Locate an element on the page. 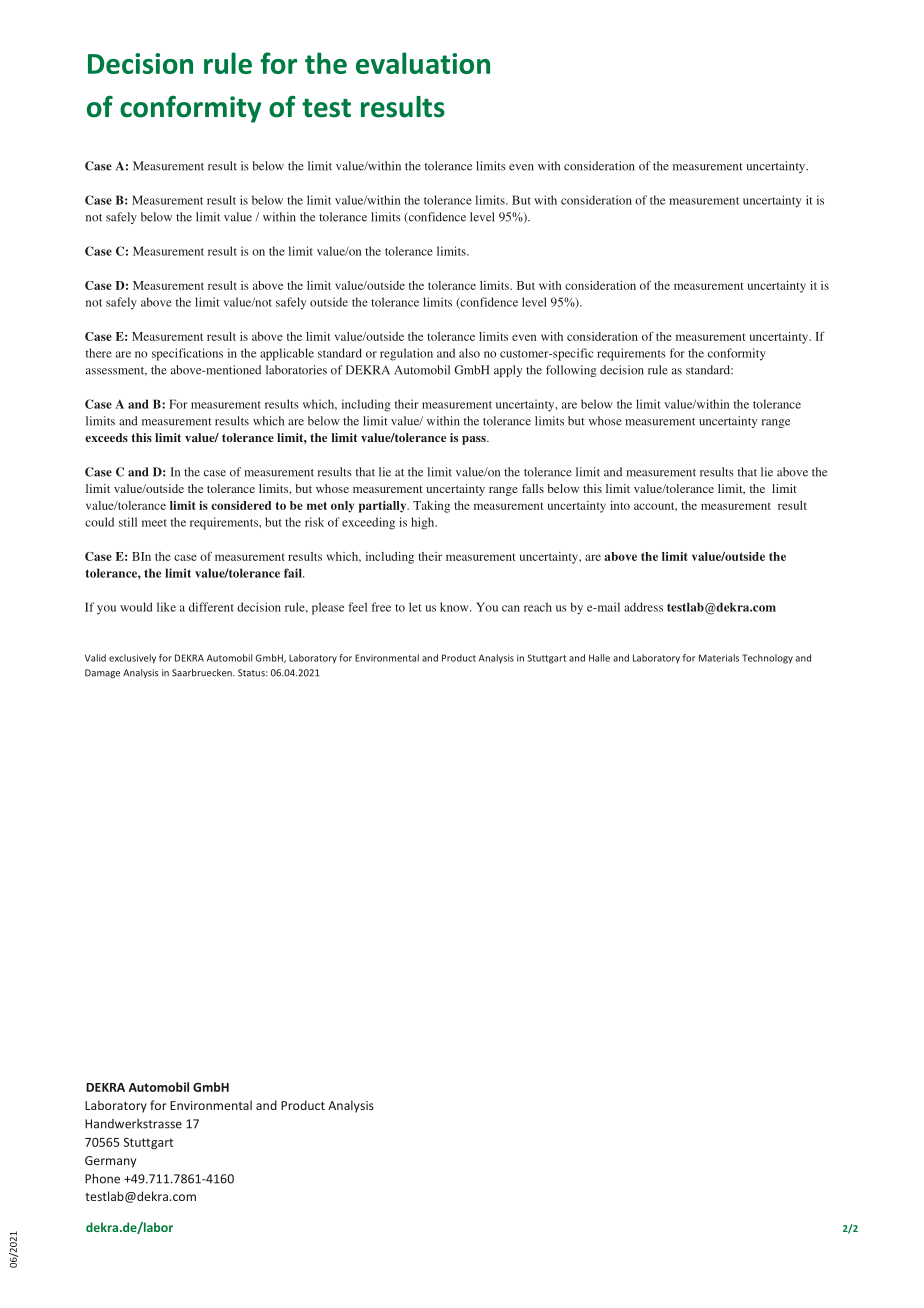  Germany is located at coordinates (110, 1162).
